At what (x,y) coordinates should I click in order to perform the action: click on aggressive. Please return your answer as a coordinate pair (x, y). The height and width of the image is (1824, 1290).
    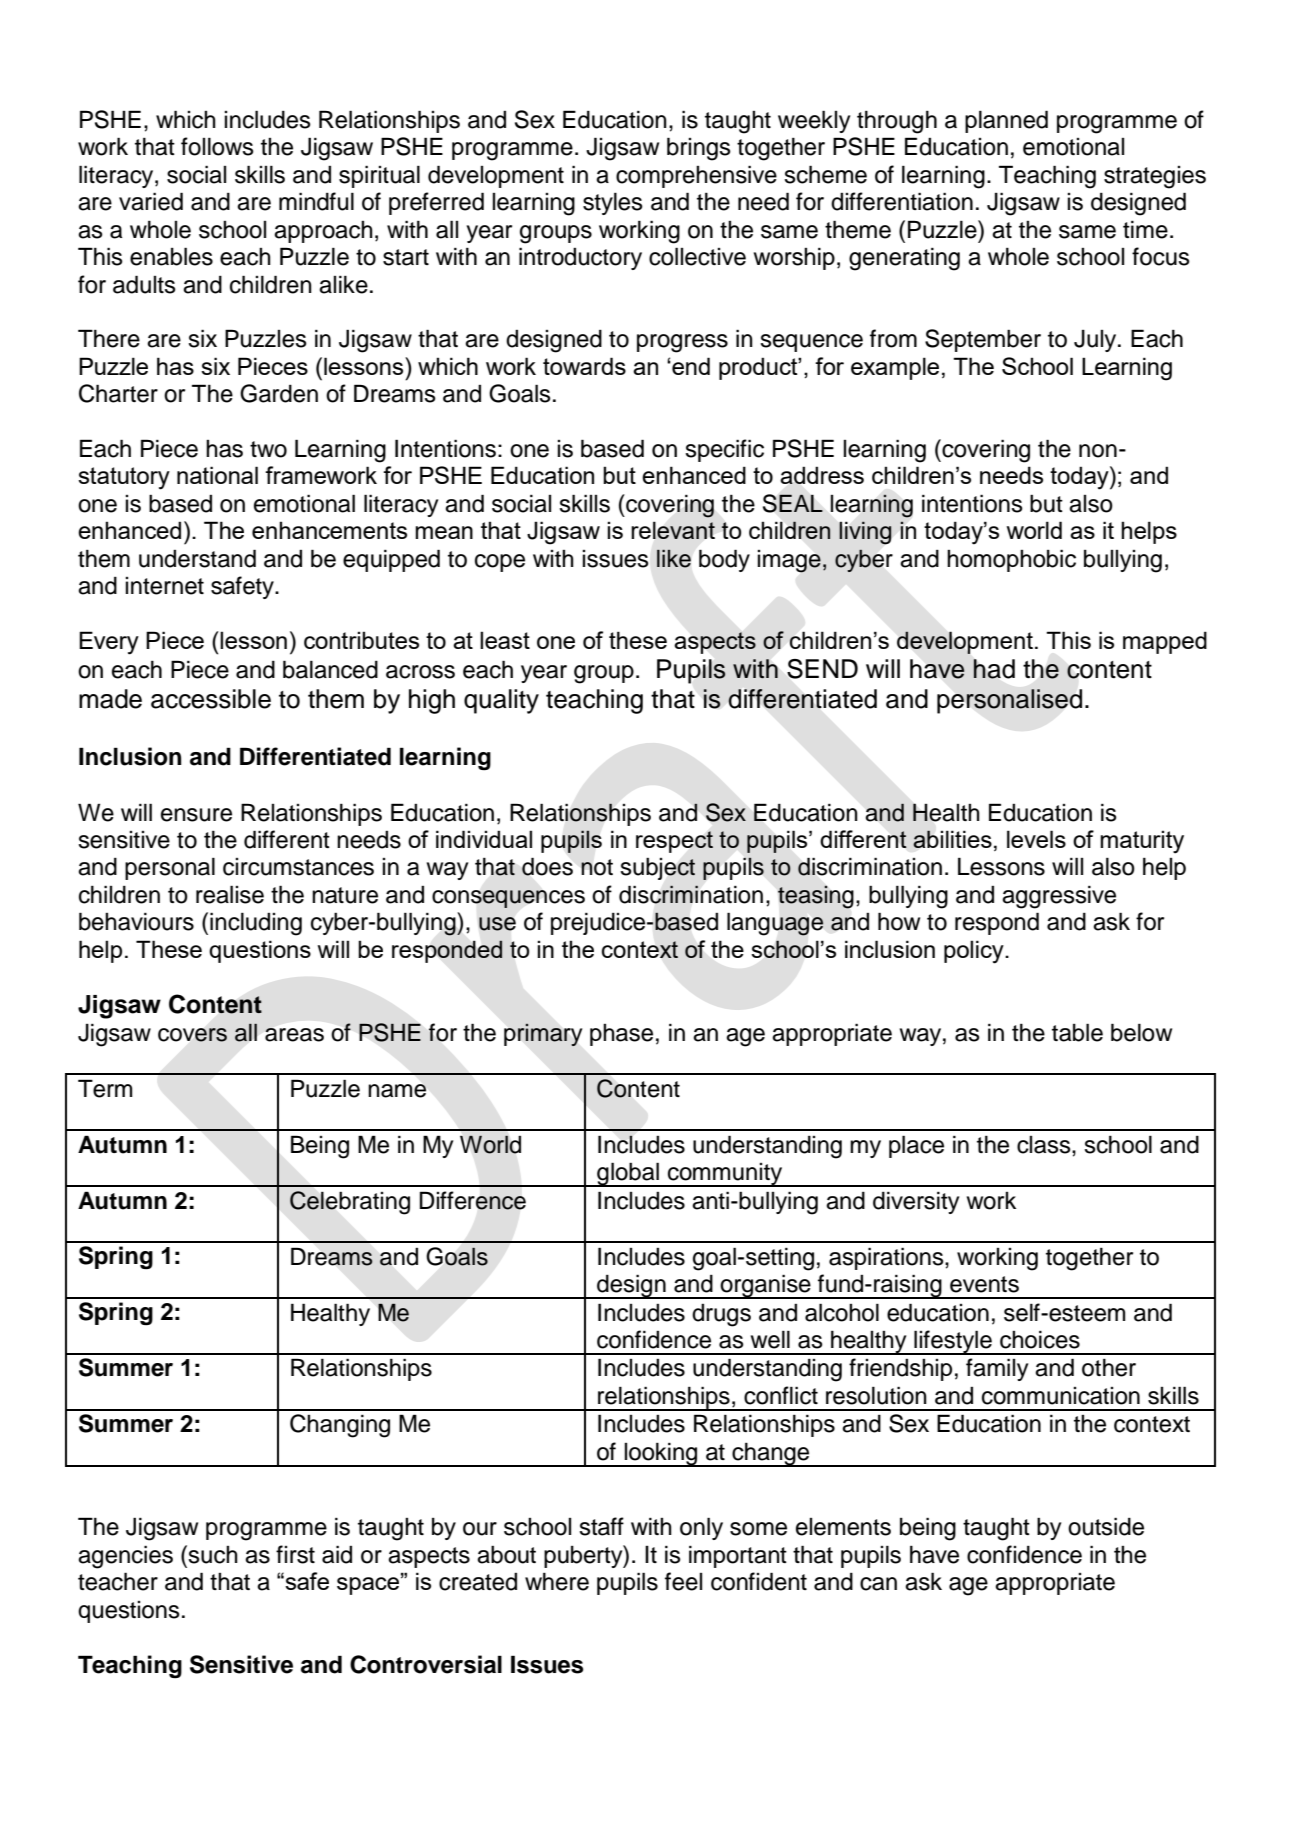
    Looking at the image, I should click on (1059, 897).
